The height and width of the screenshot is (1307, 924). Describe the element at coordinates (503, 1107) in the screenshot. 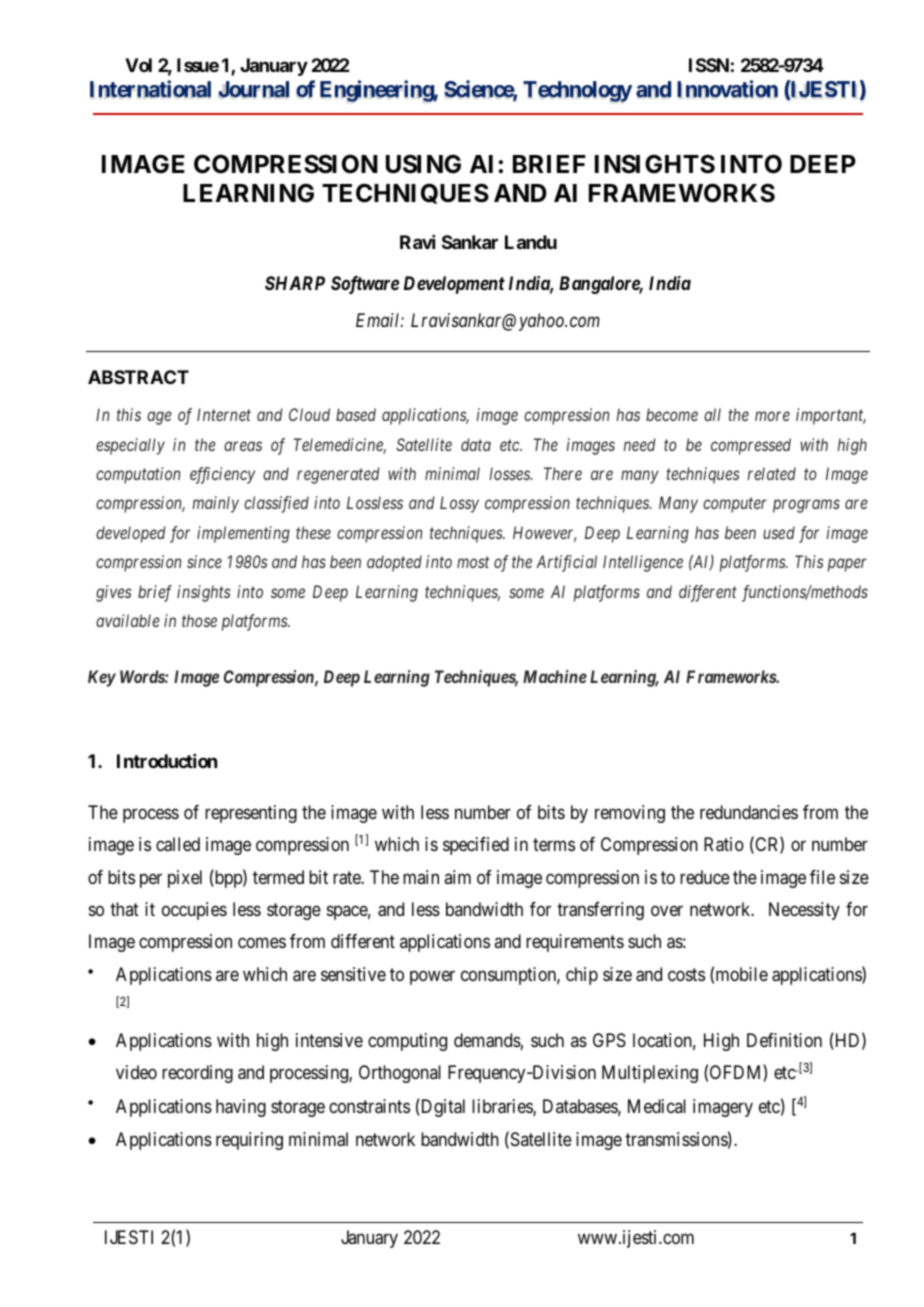

I see `libraries` at that location.
